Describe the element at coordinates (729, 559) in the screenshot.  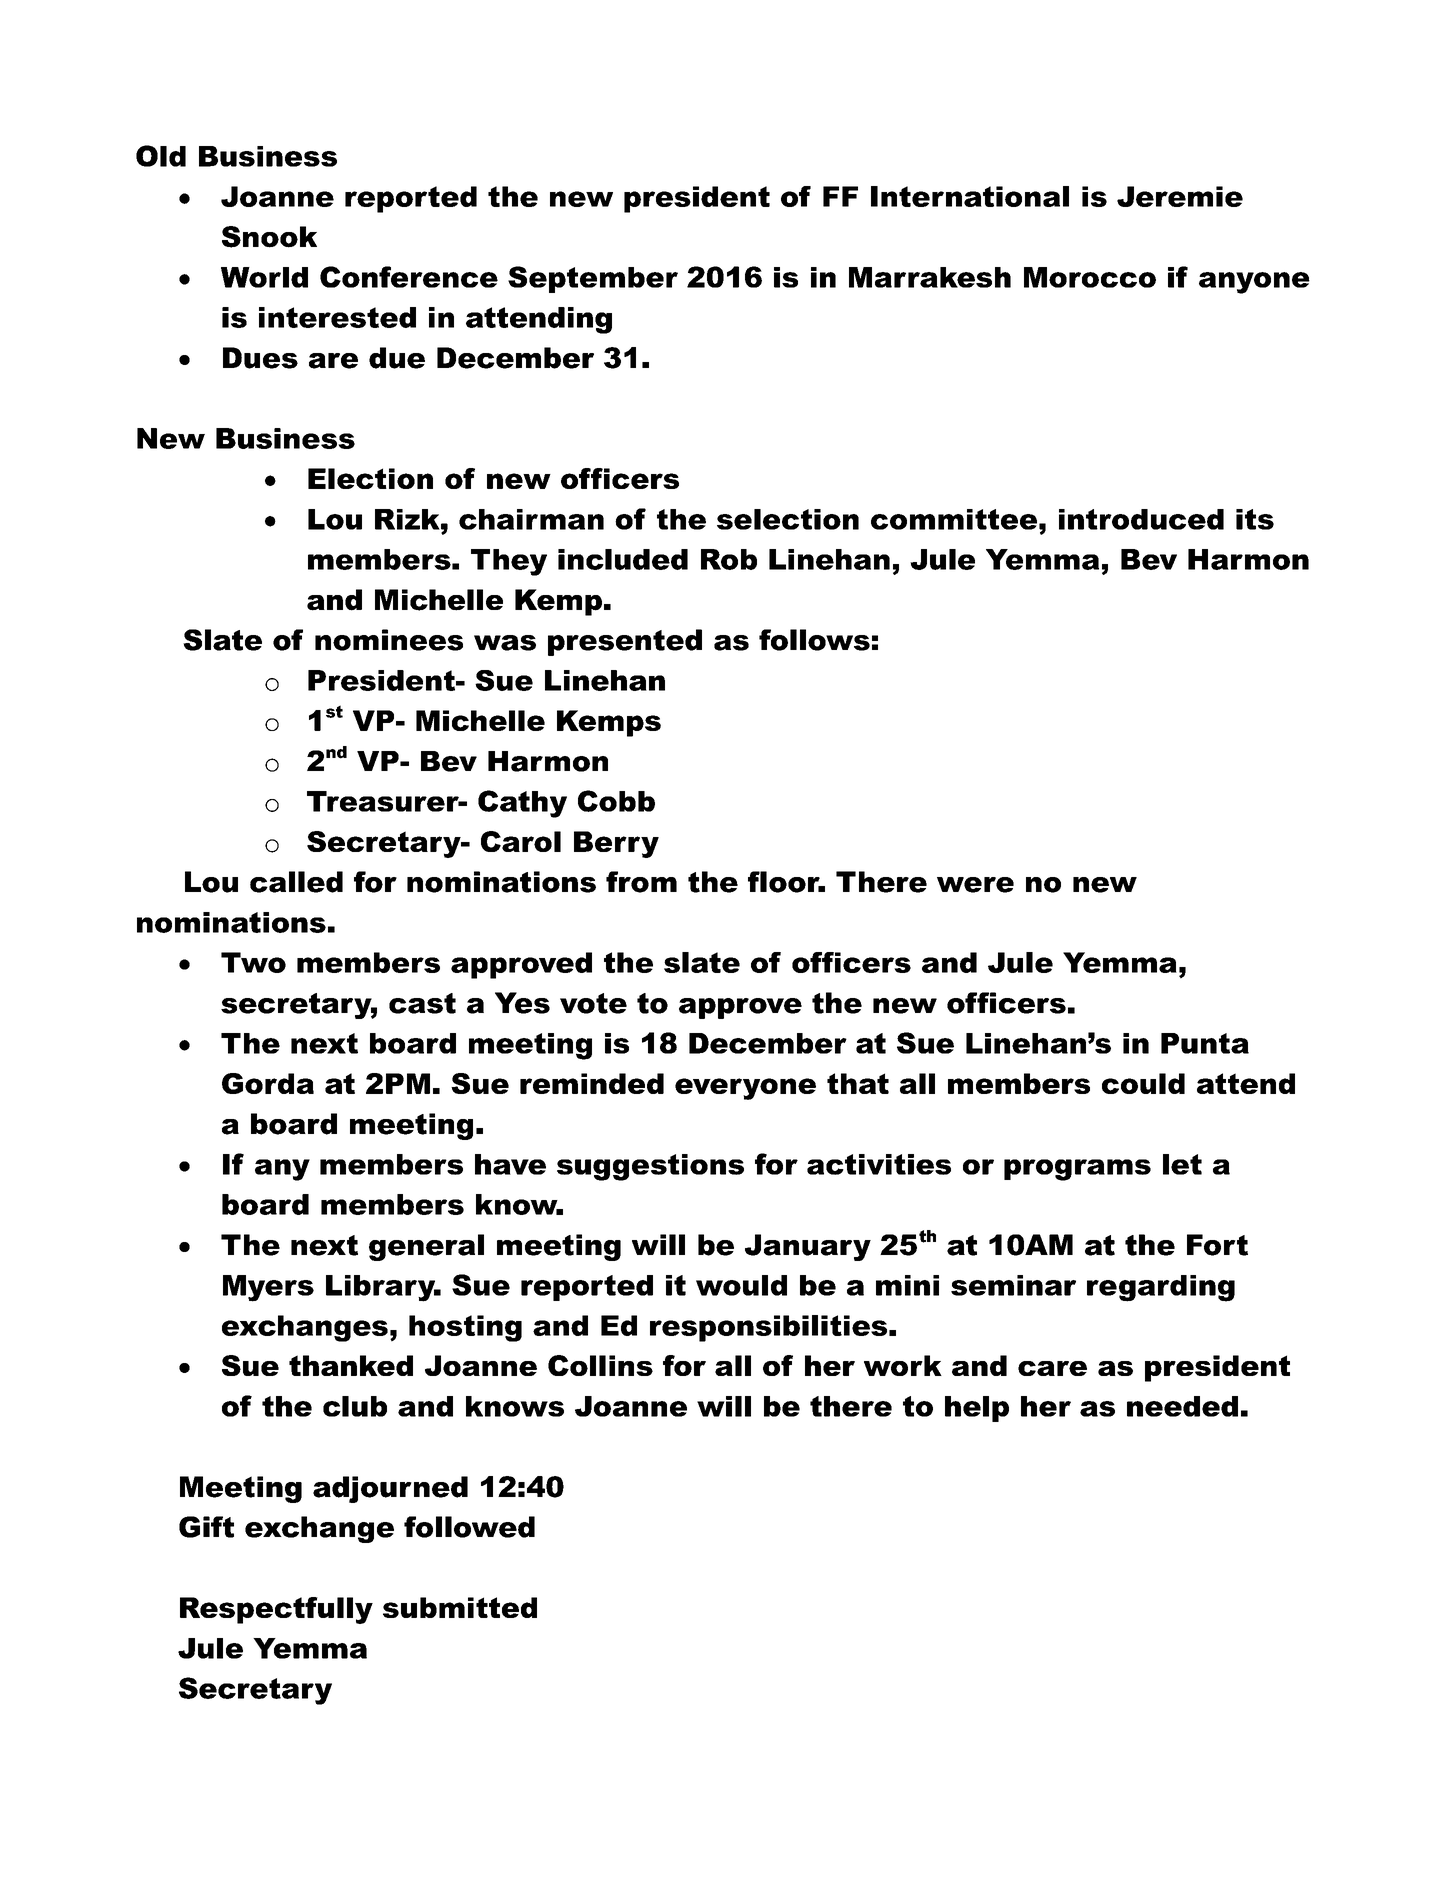
I see `Rob` at that location.
